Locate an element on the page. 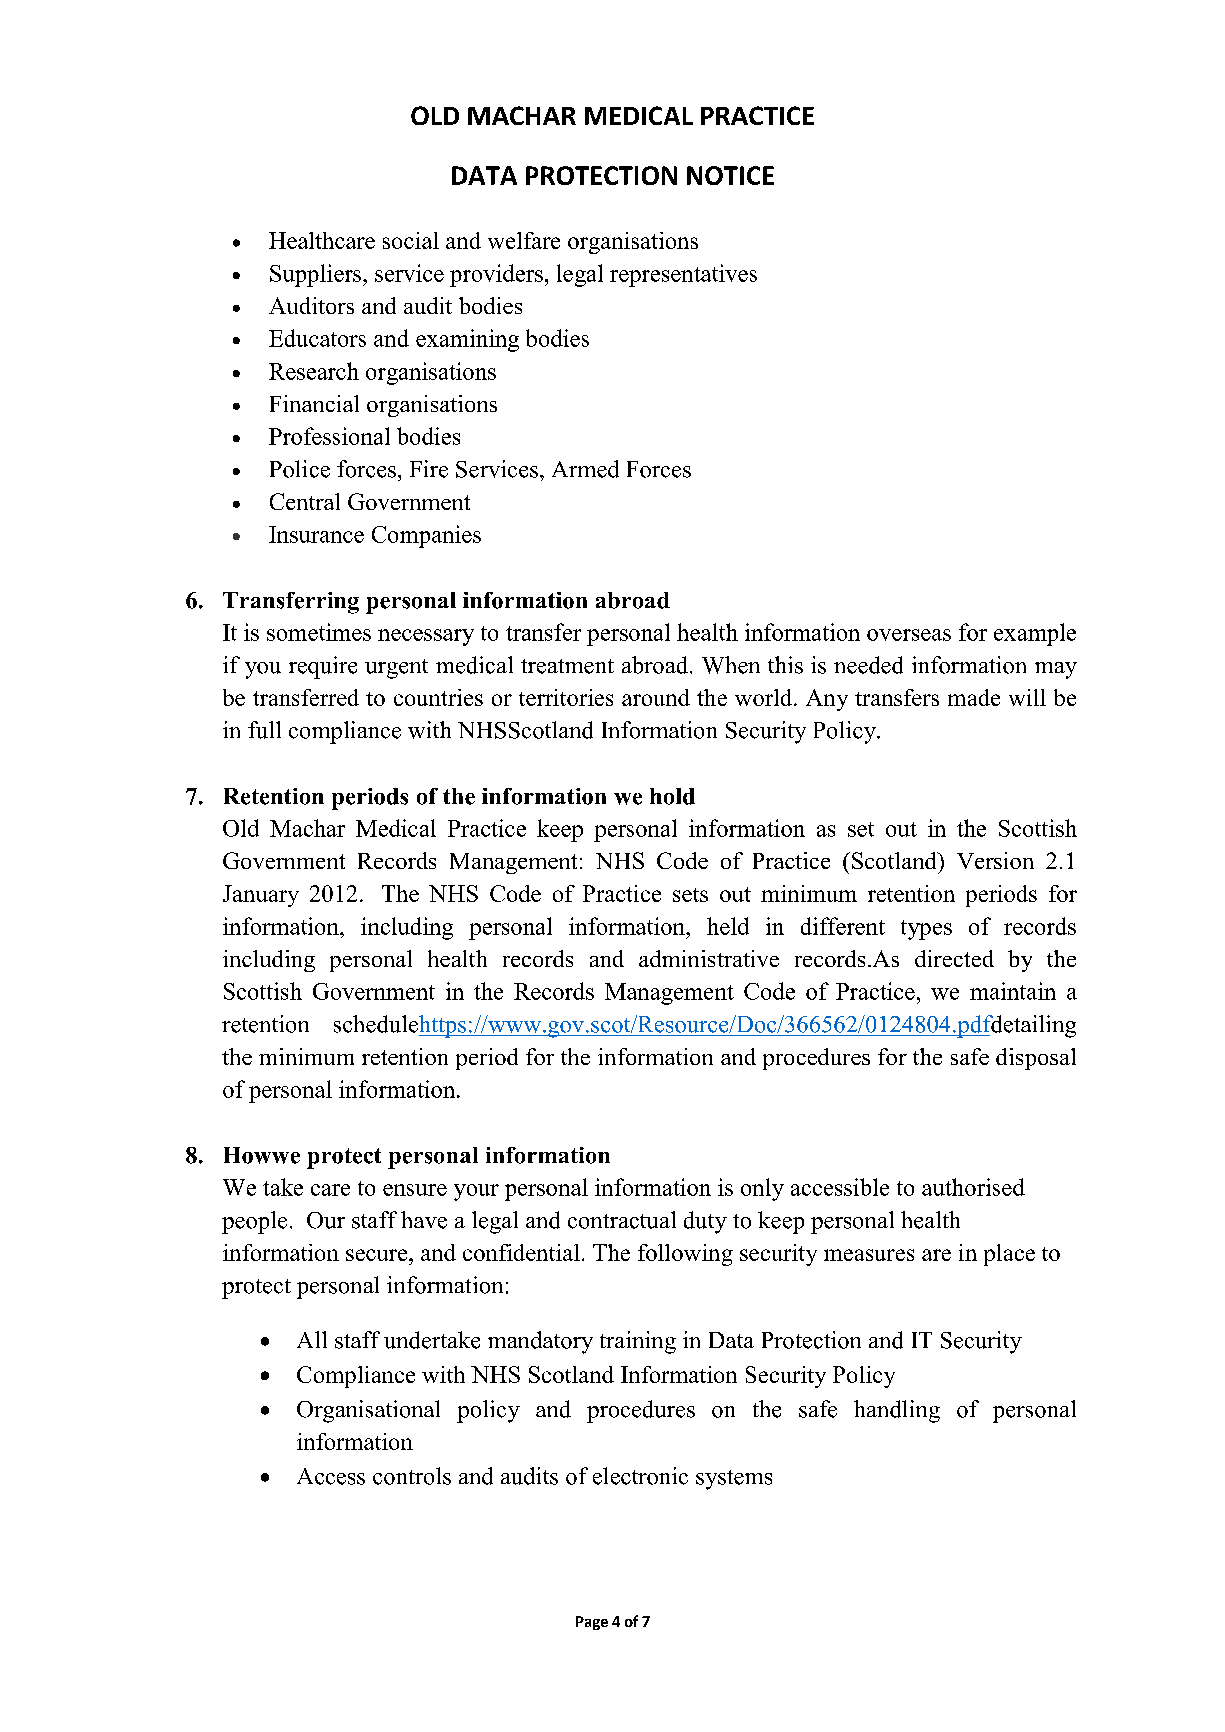 This page has width=1225, height=1732. Armed is located at coordinates (585, 469).
